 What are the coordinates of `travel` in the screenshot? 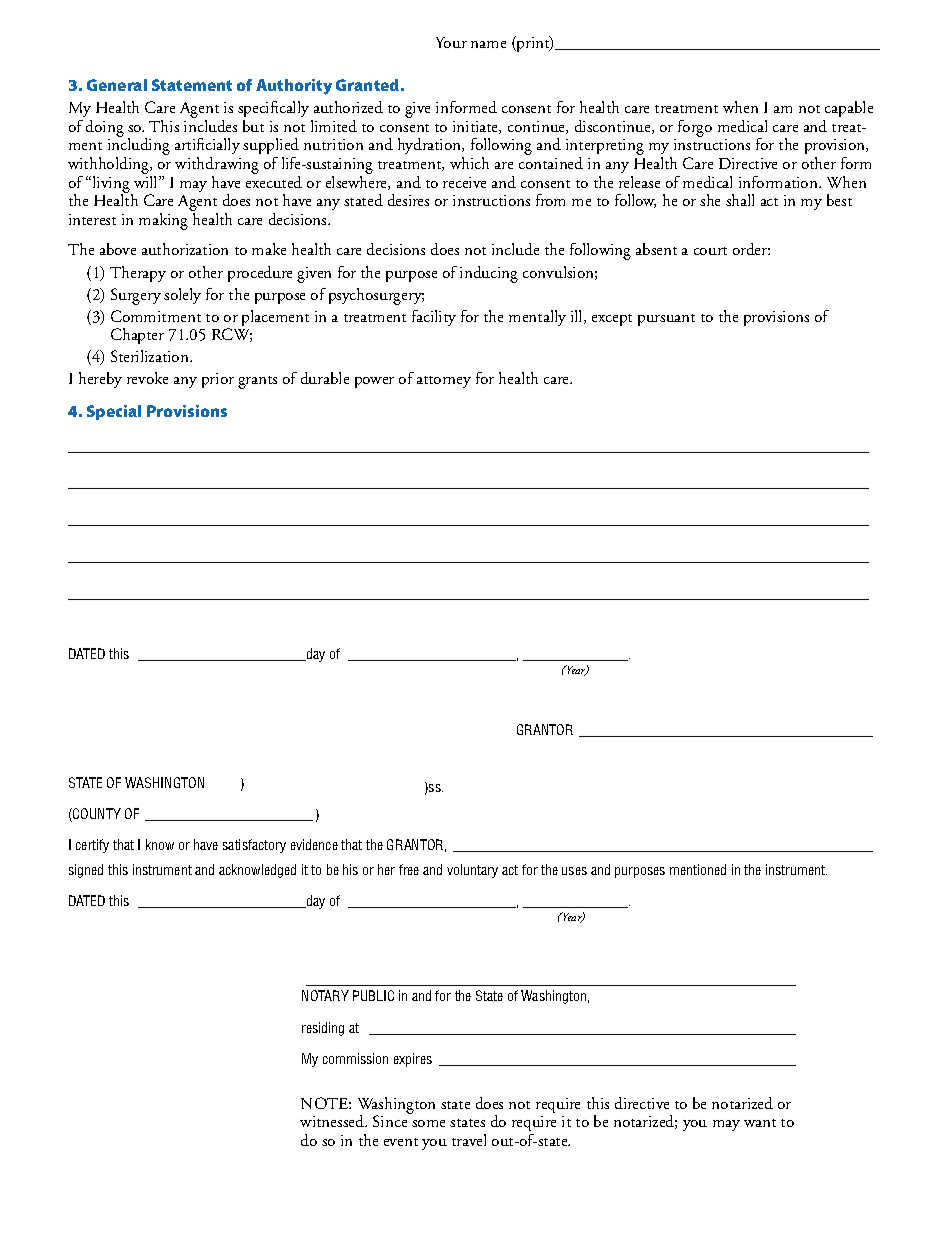 It's located at (469, 1140).
